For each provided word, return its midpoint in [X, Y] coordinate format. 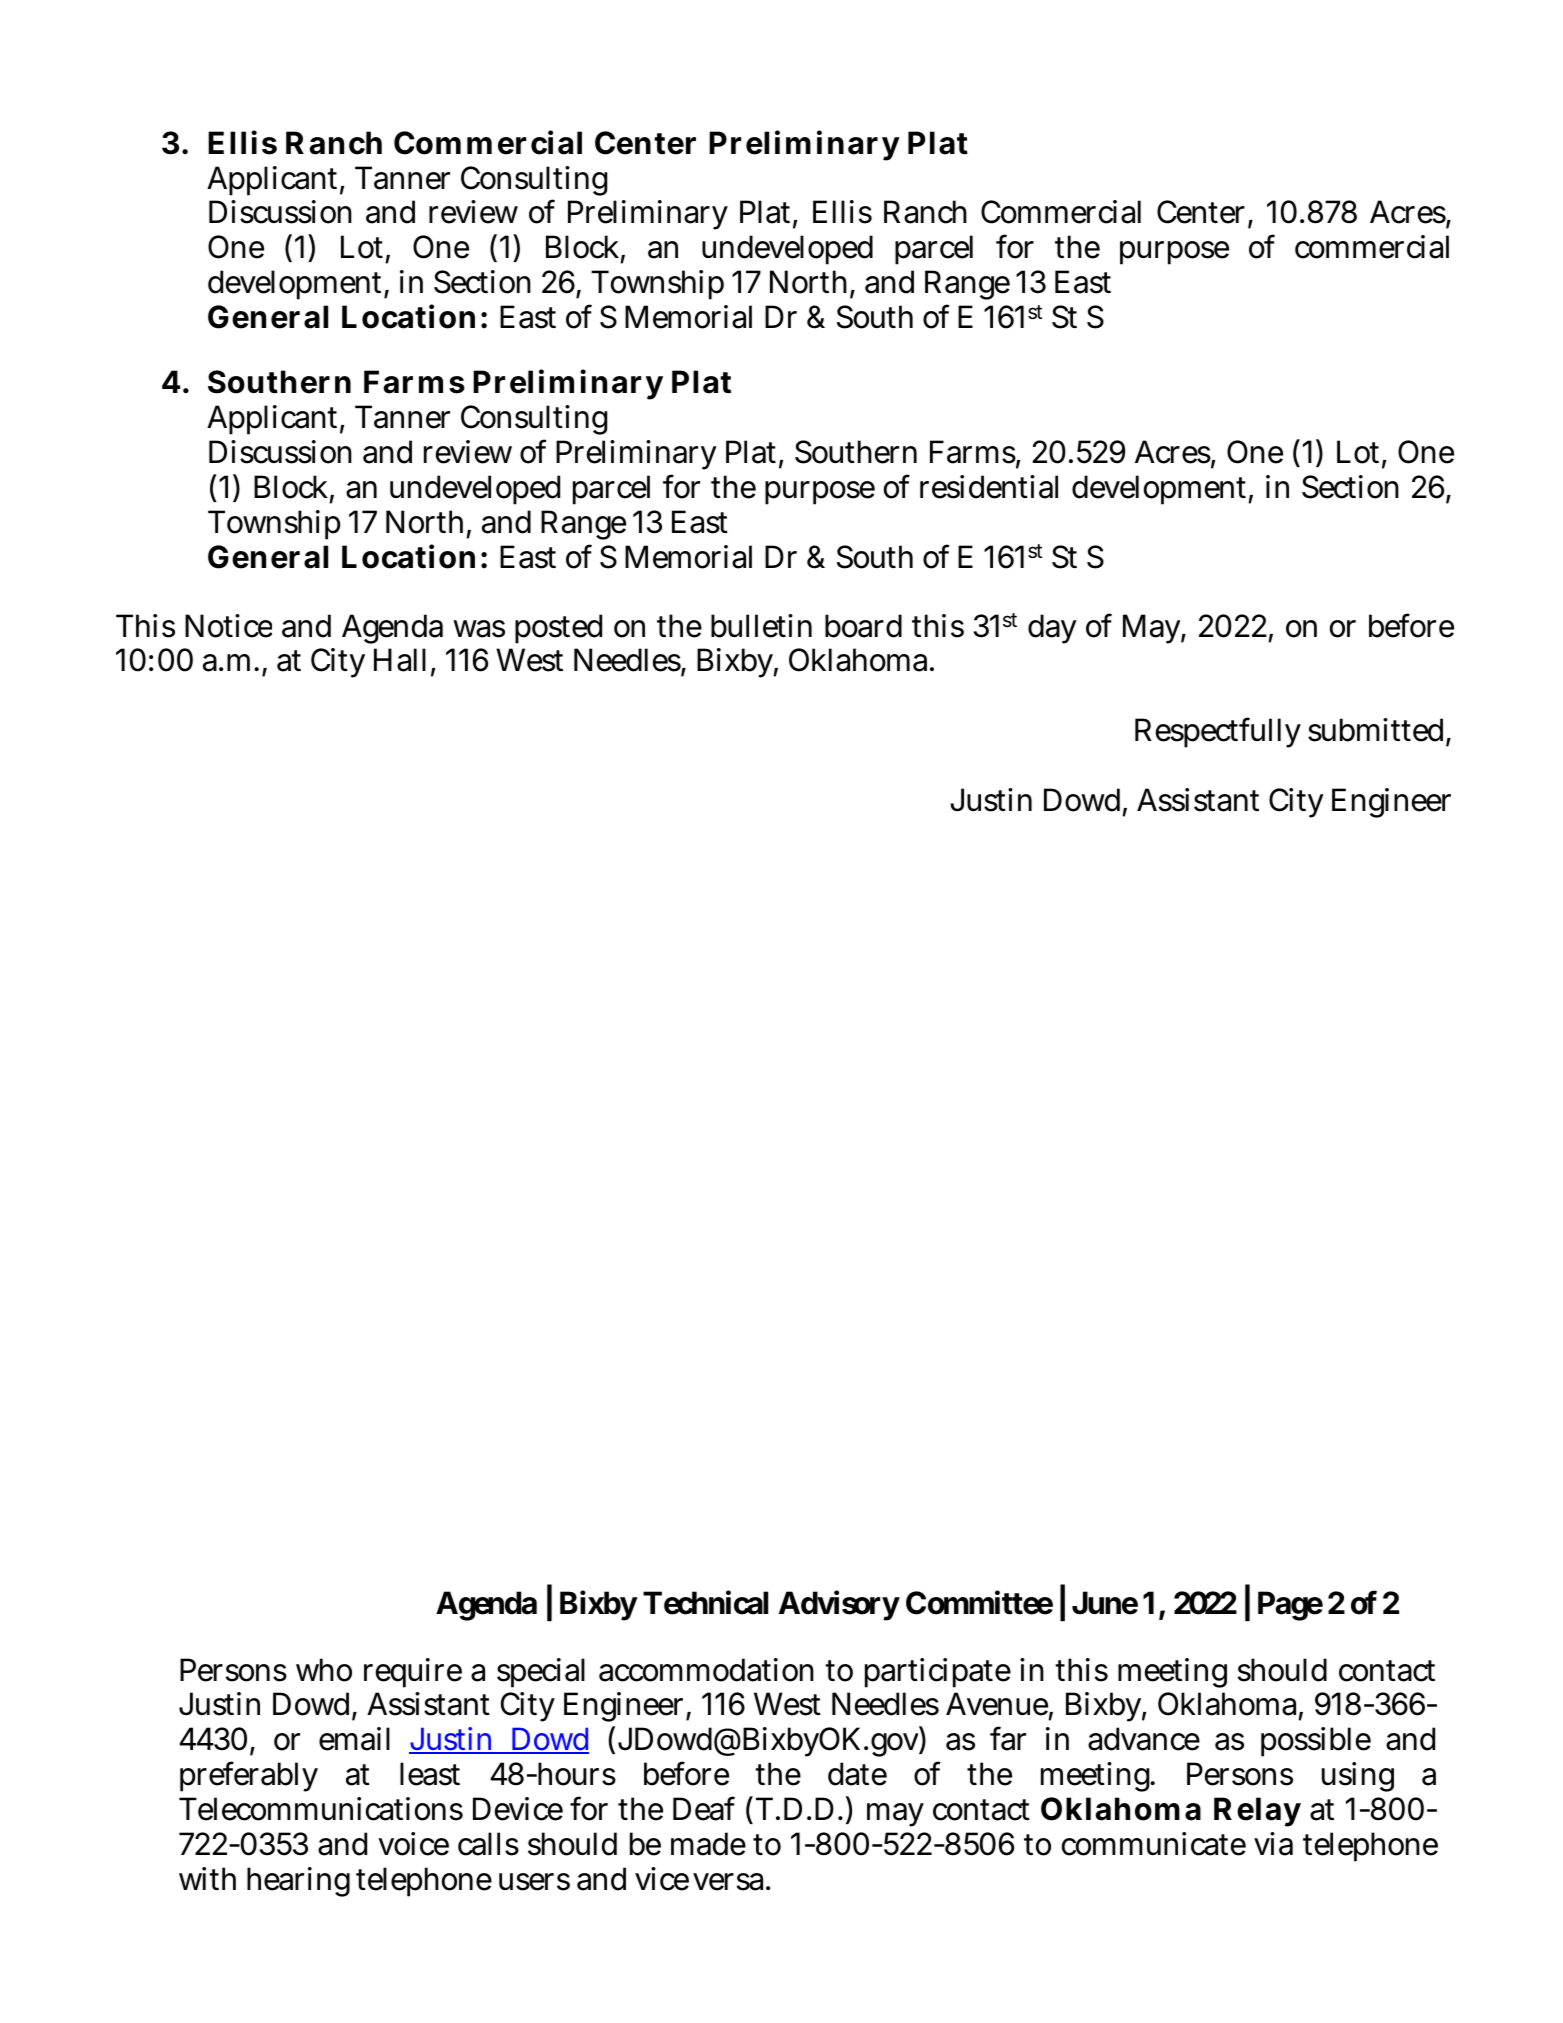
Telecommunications [321, 1809]
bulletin [761, 626]
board [863, 626]
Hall [403, 661]
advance [1144, 1739]
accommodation [706, 1670]
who [324, 1670]
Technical [705, 1603]
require [413, 1673]
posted [558, 629]
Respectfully [1218, 732]
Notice [228, 626]
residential [989, 487]
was [479, 629]
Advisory [839, 1606]
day [1052, 629]
